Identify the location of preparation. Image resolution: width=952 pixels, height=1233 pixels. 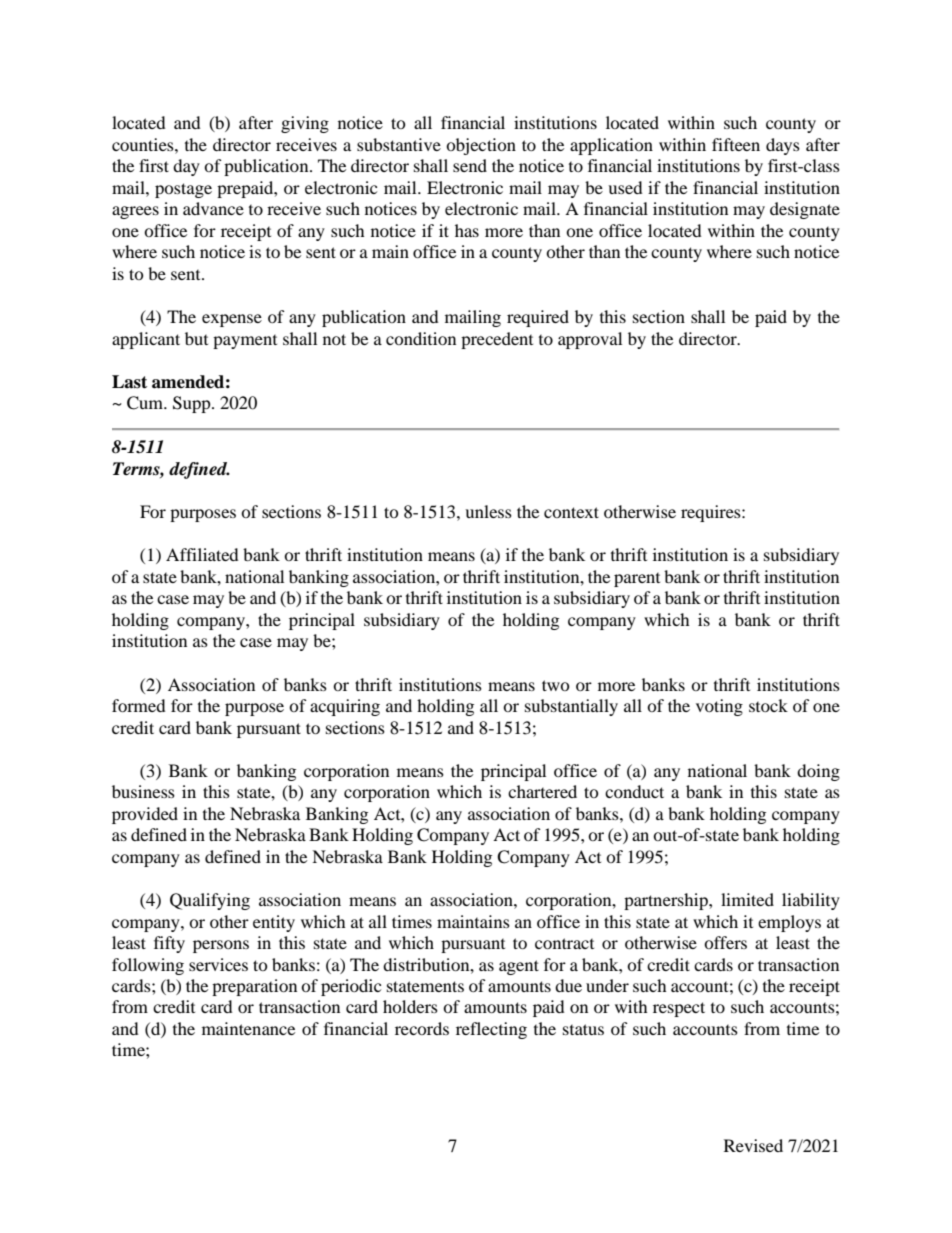
(254, 987).
